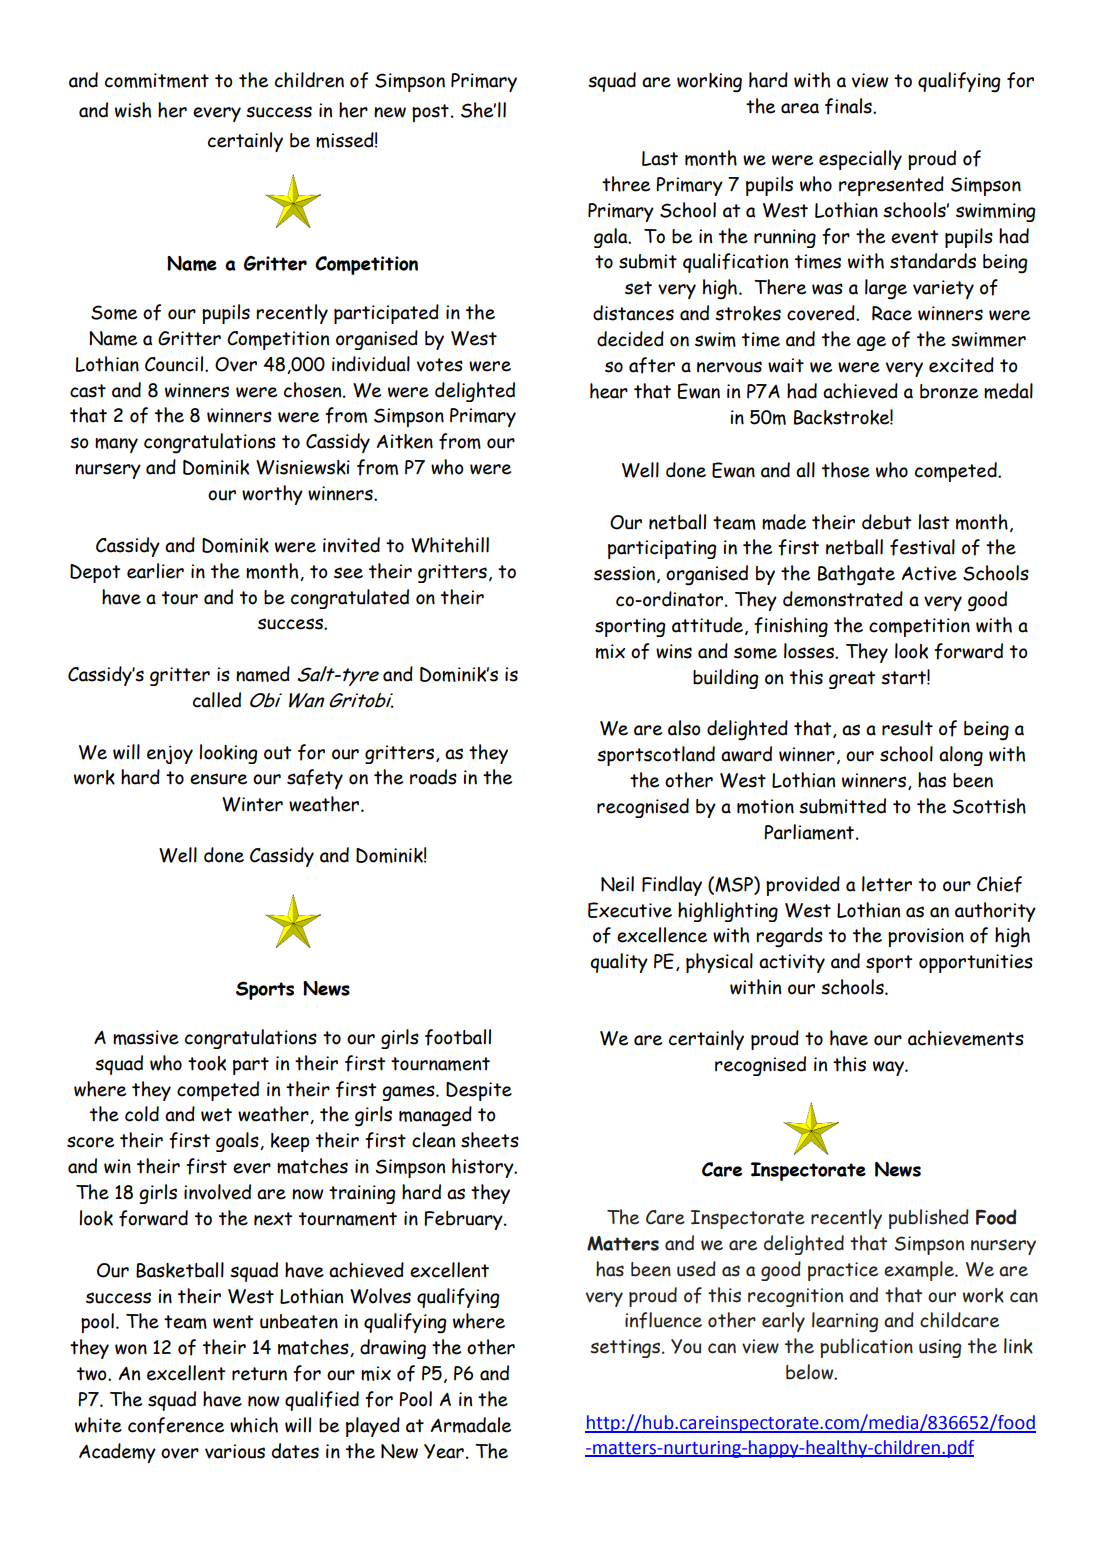  Describe the element at coordinates (433, 777) in the screenshot. I see `roads` at that location.
